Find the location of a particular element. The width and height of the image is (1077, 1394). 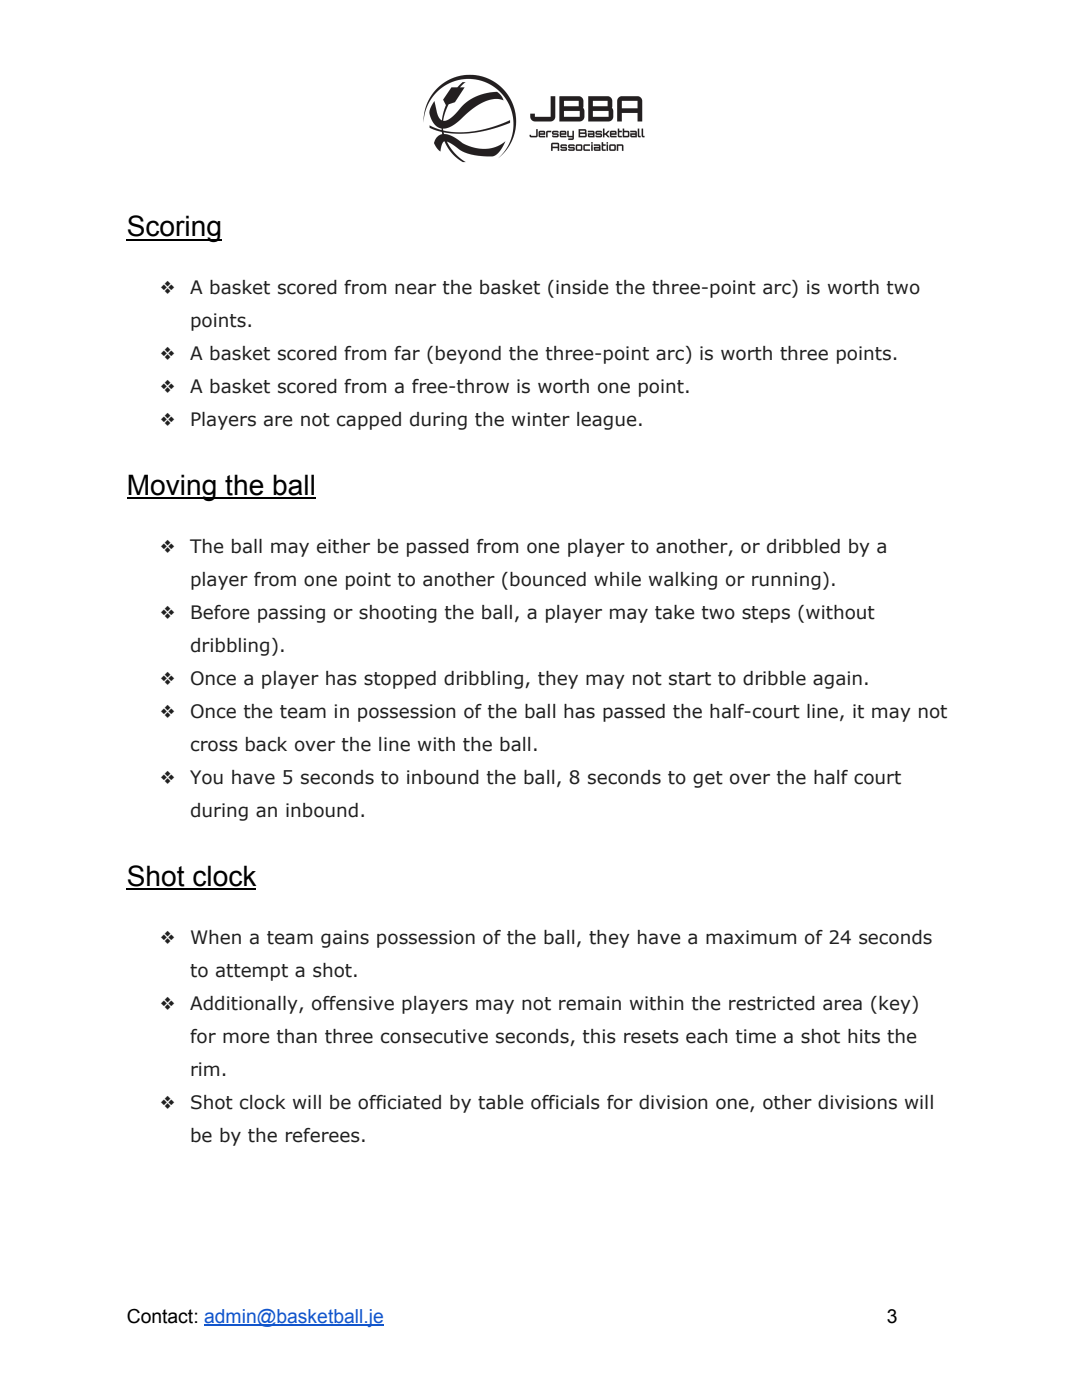

Scoring is located at coordinates (174, 228).
